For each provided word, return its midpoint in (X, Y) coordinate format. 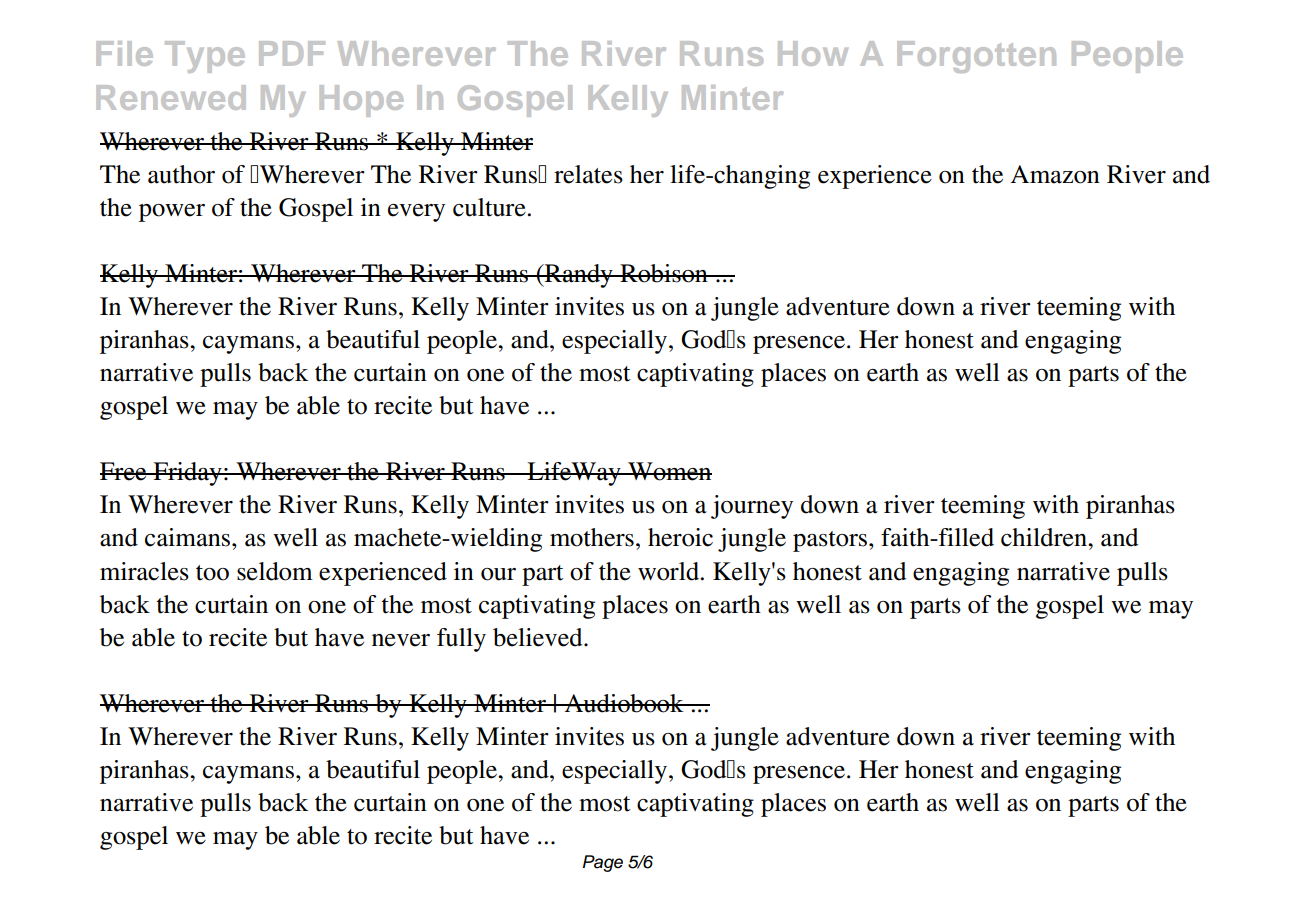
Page (603, 863)
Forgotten (976, 57)
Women (669, 471)
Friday (187, 474)
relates (588, 174)
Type (205, 57)
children (1045, 537)
